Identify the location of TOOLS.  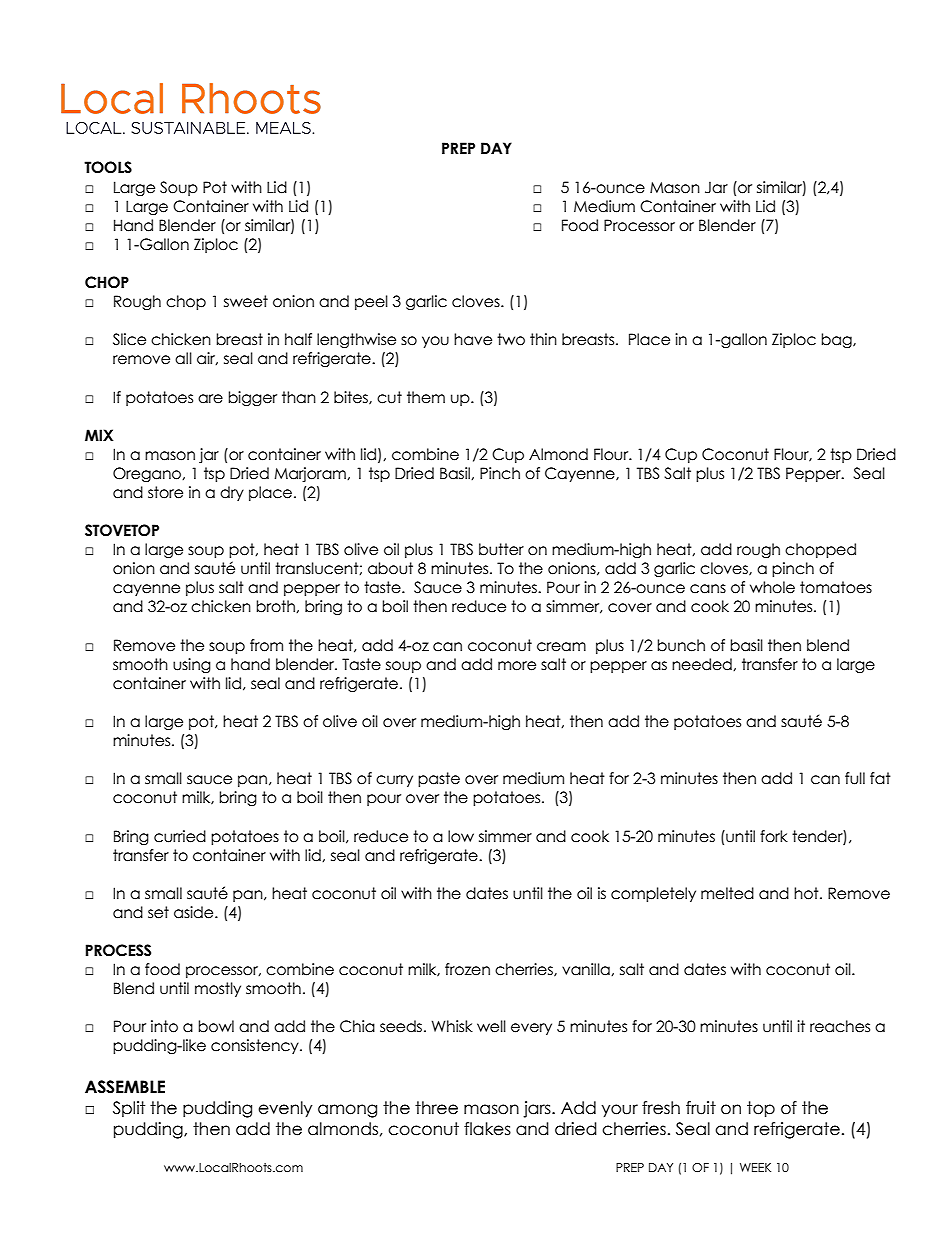
(108, 167).
